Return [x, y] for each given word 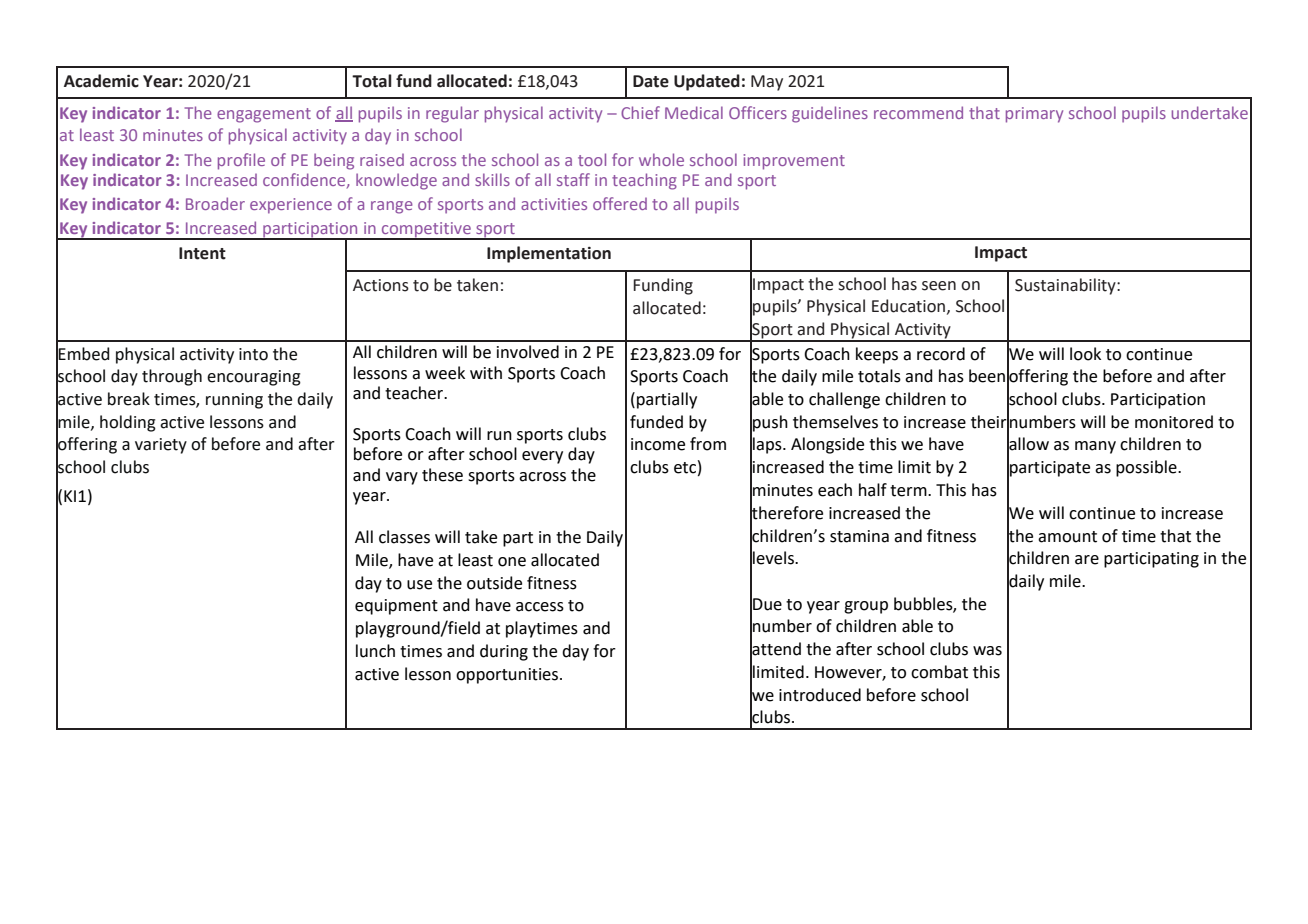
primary [1034, 115]
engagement [264, 115]
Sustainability [1066, 286]
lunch [375, 651]
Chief [640, 112]
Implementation [549, 254]
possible [1147, 468]
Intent [202, 253]
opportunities [507, 676]
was [987, 651]
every [542, 457]
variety [161, 446]
